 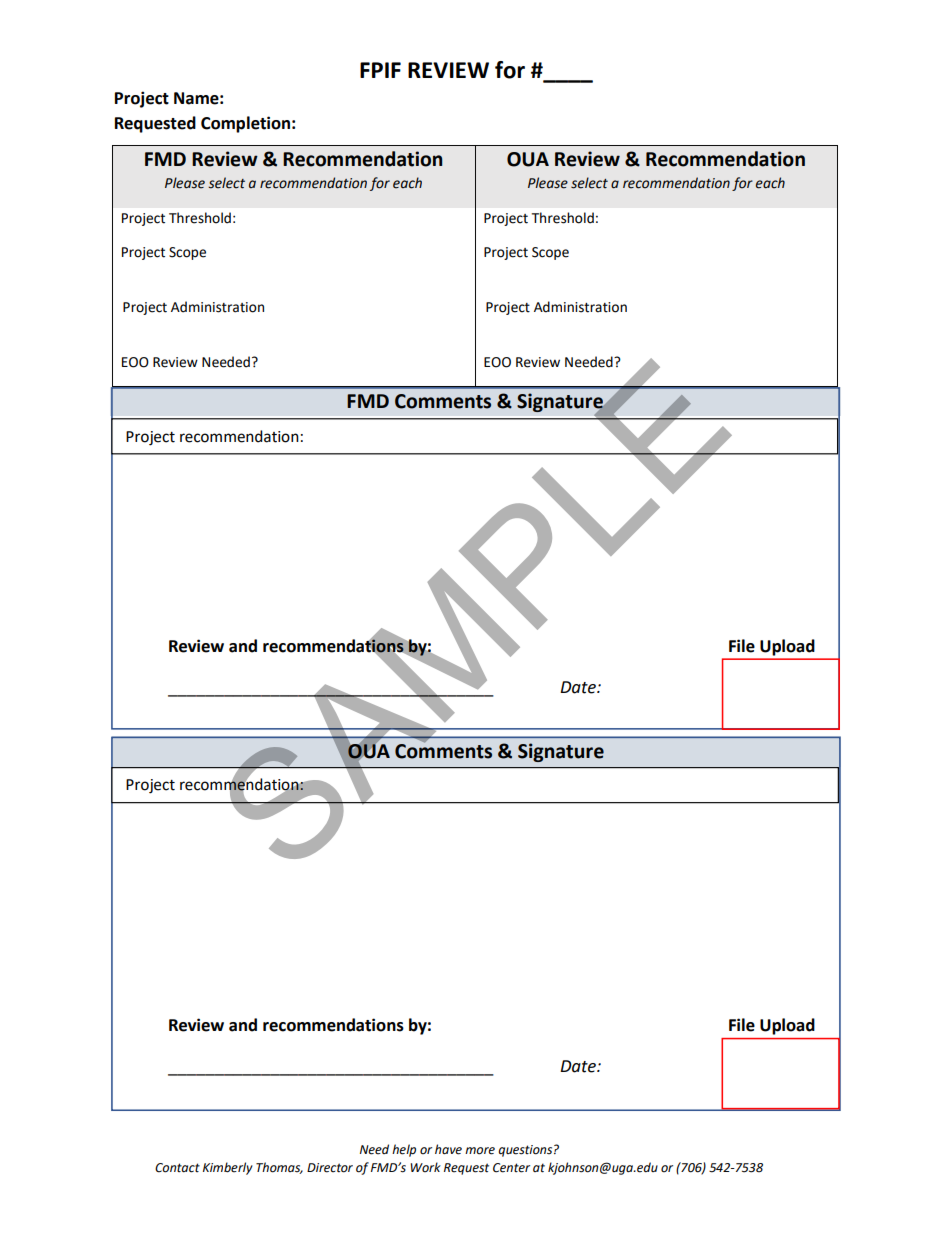 What do you see at coordinates (279, 1168) in the screenshot?
I see `Thomas` at bounding box center [279, 1168].
